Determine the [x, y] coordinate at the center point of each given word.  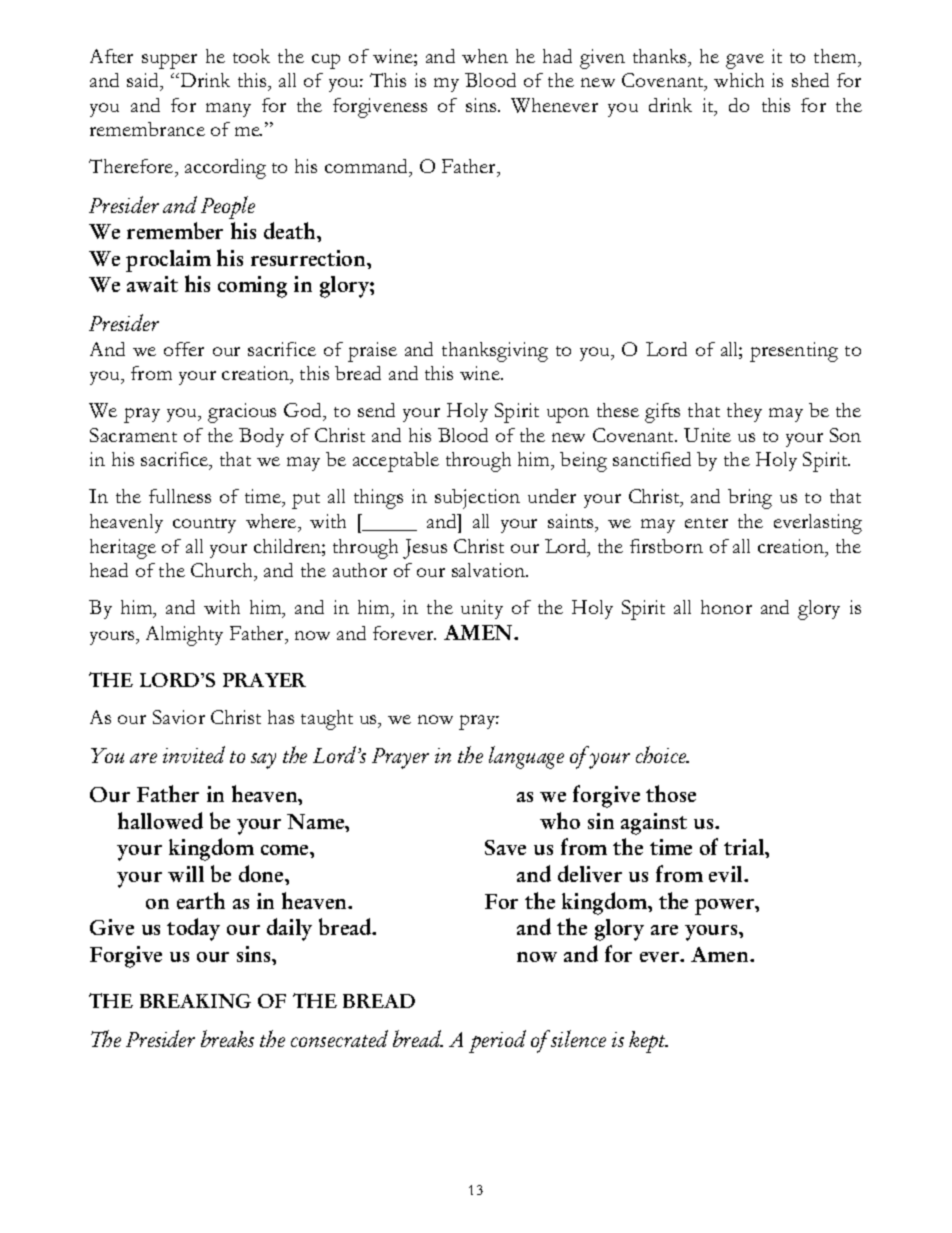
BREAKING [195, 1001]
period [497, 1041]
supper [169, 61]
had [557, 56]
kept [648, 1042]
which [739, 80]
